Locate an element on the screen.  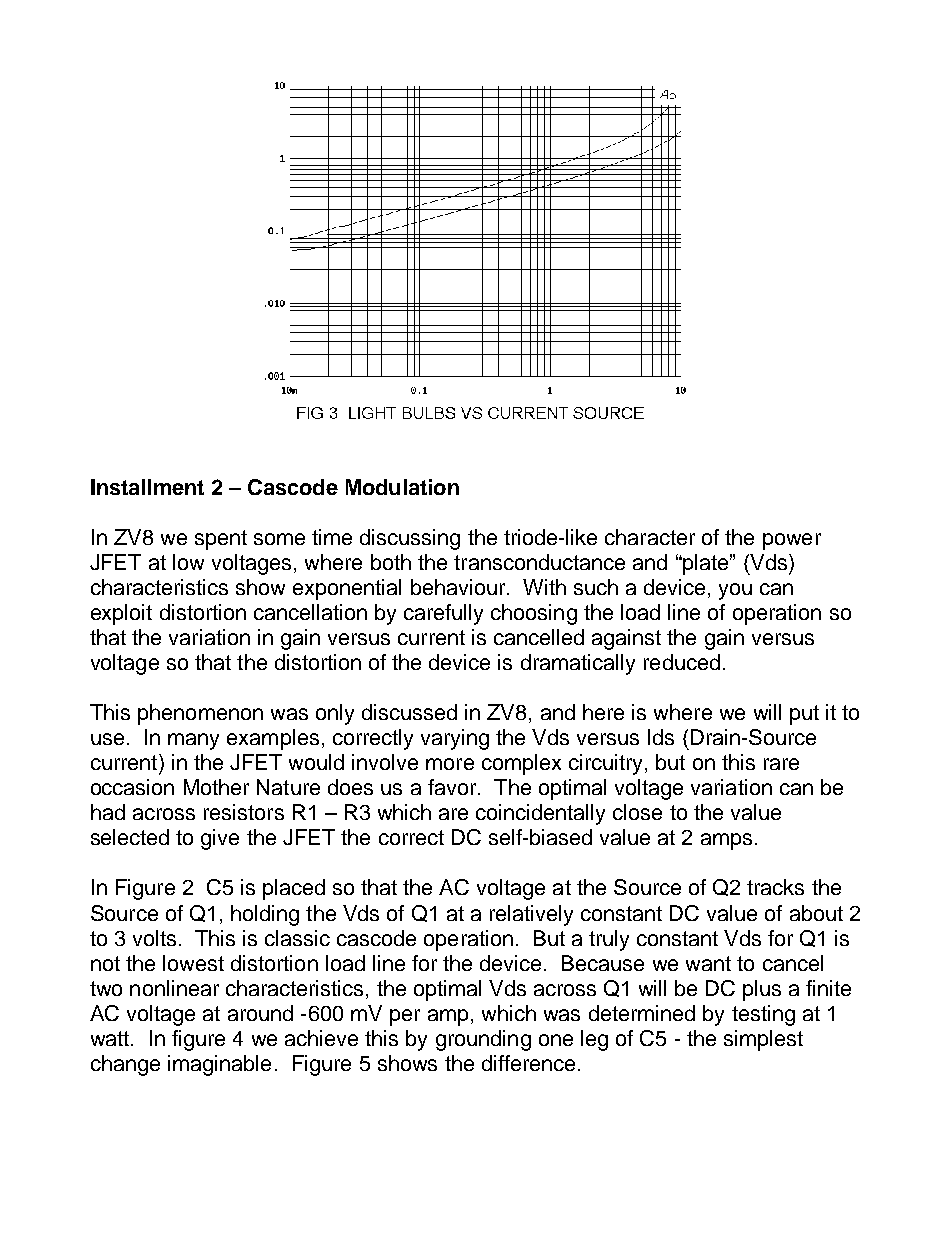
favor is located at coordinates (452, 787).
